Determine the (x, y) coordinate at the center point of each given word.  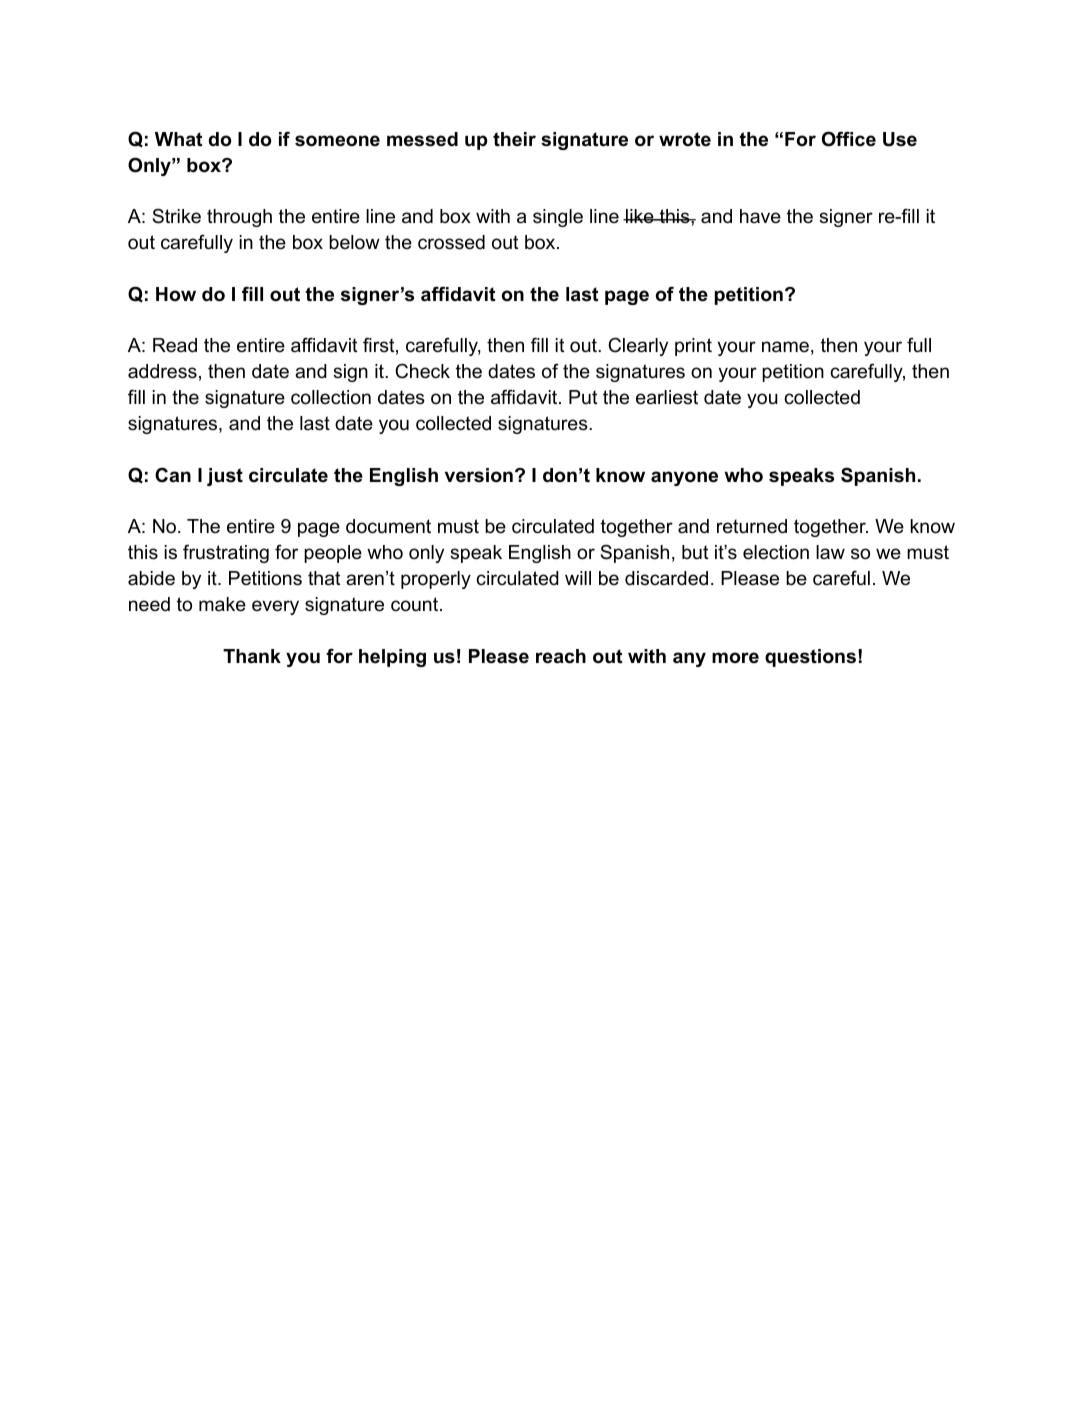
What (179, 139)
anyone (684, 478)
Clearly (638, 346)
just (225, 477)
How (176, 294)
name (785, 347)
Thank (252, 656)
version (479, 475)
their (514, 139)
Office (849, 139)
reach (561, 656)
